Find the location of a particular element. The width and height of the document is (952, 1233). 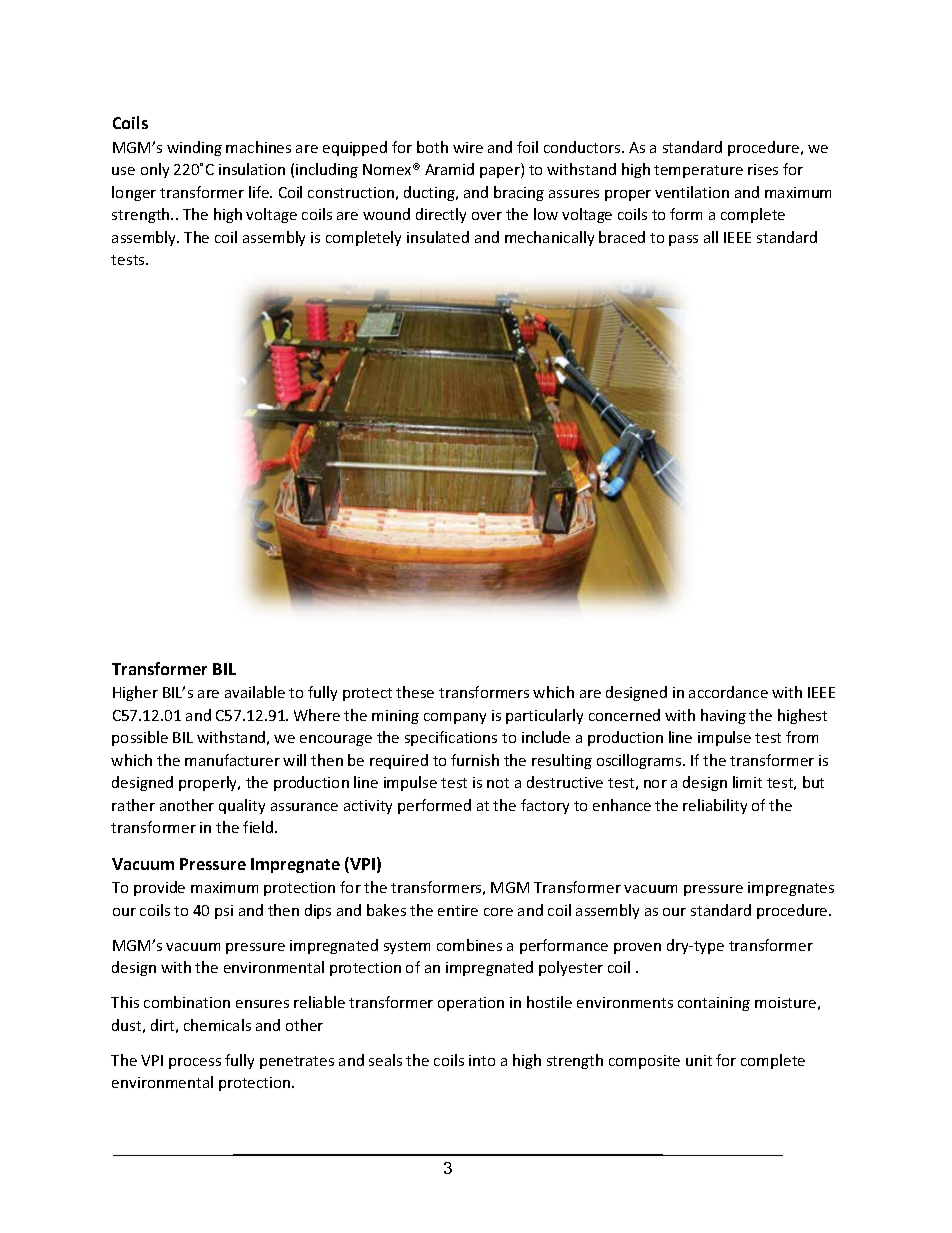

manufacturer is located at coordinates (232, 760).
